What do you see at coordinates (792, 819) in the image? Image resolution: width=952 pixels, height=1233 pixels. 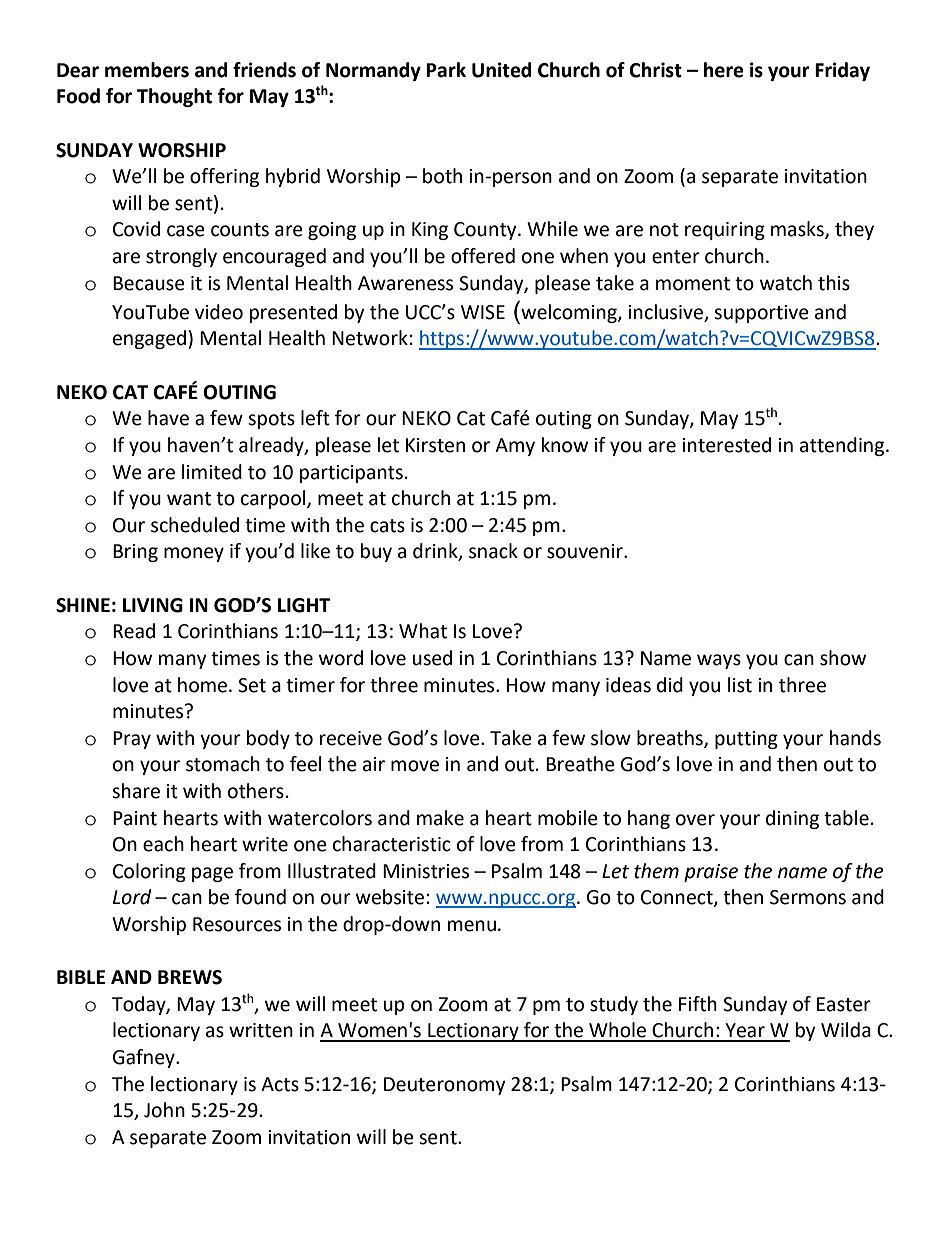 I see `dining` at bounding box center [792, 819].
